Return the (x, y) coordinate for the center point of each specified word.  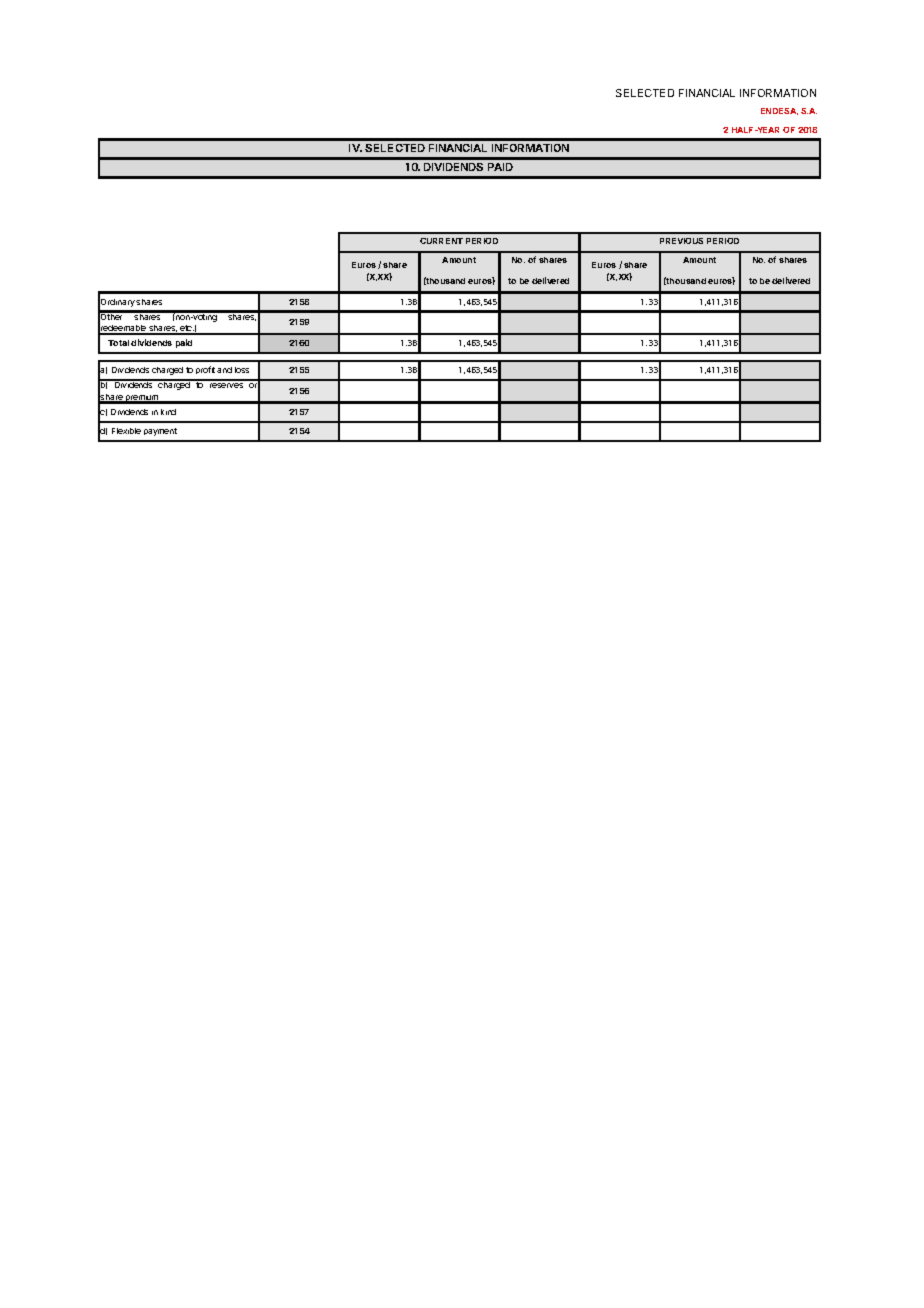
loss (242, 370)
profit (205, 370)
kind (168, 412)
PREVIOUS (681, 241)
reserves (226, 385)
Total (118, 343)
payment (160, 432)
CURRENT (441, 241)
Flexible (126, 431)
